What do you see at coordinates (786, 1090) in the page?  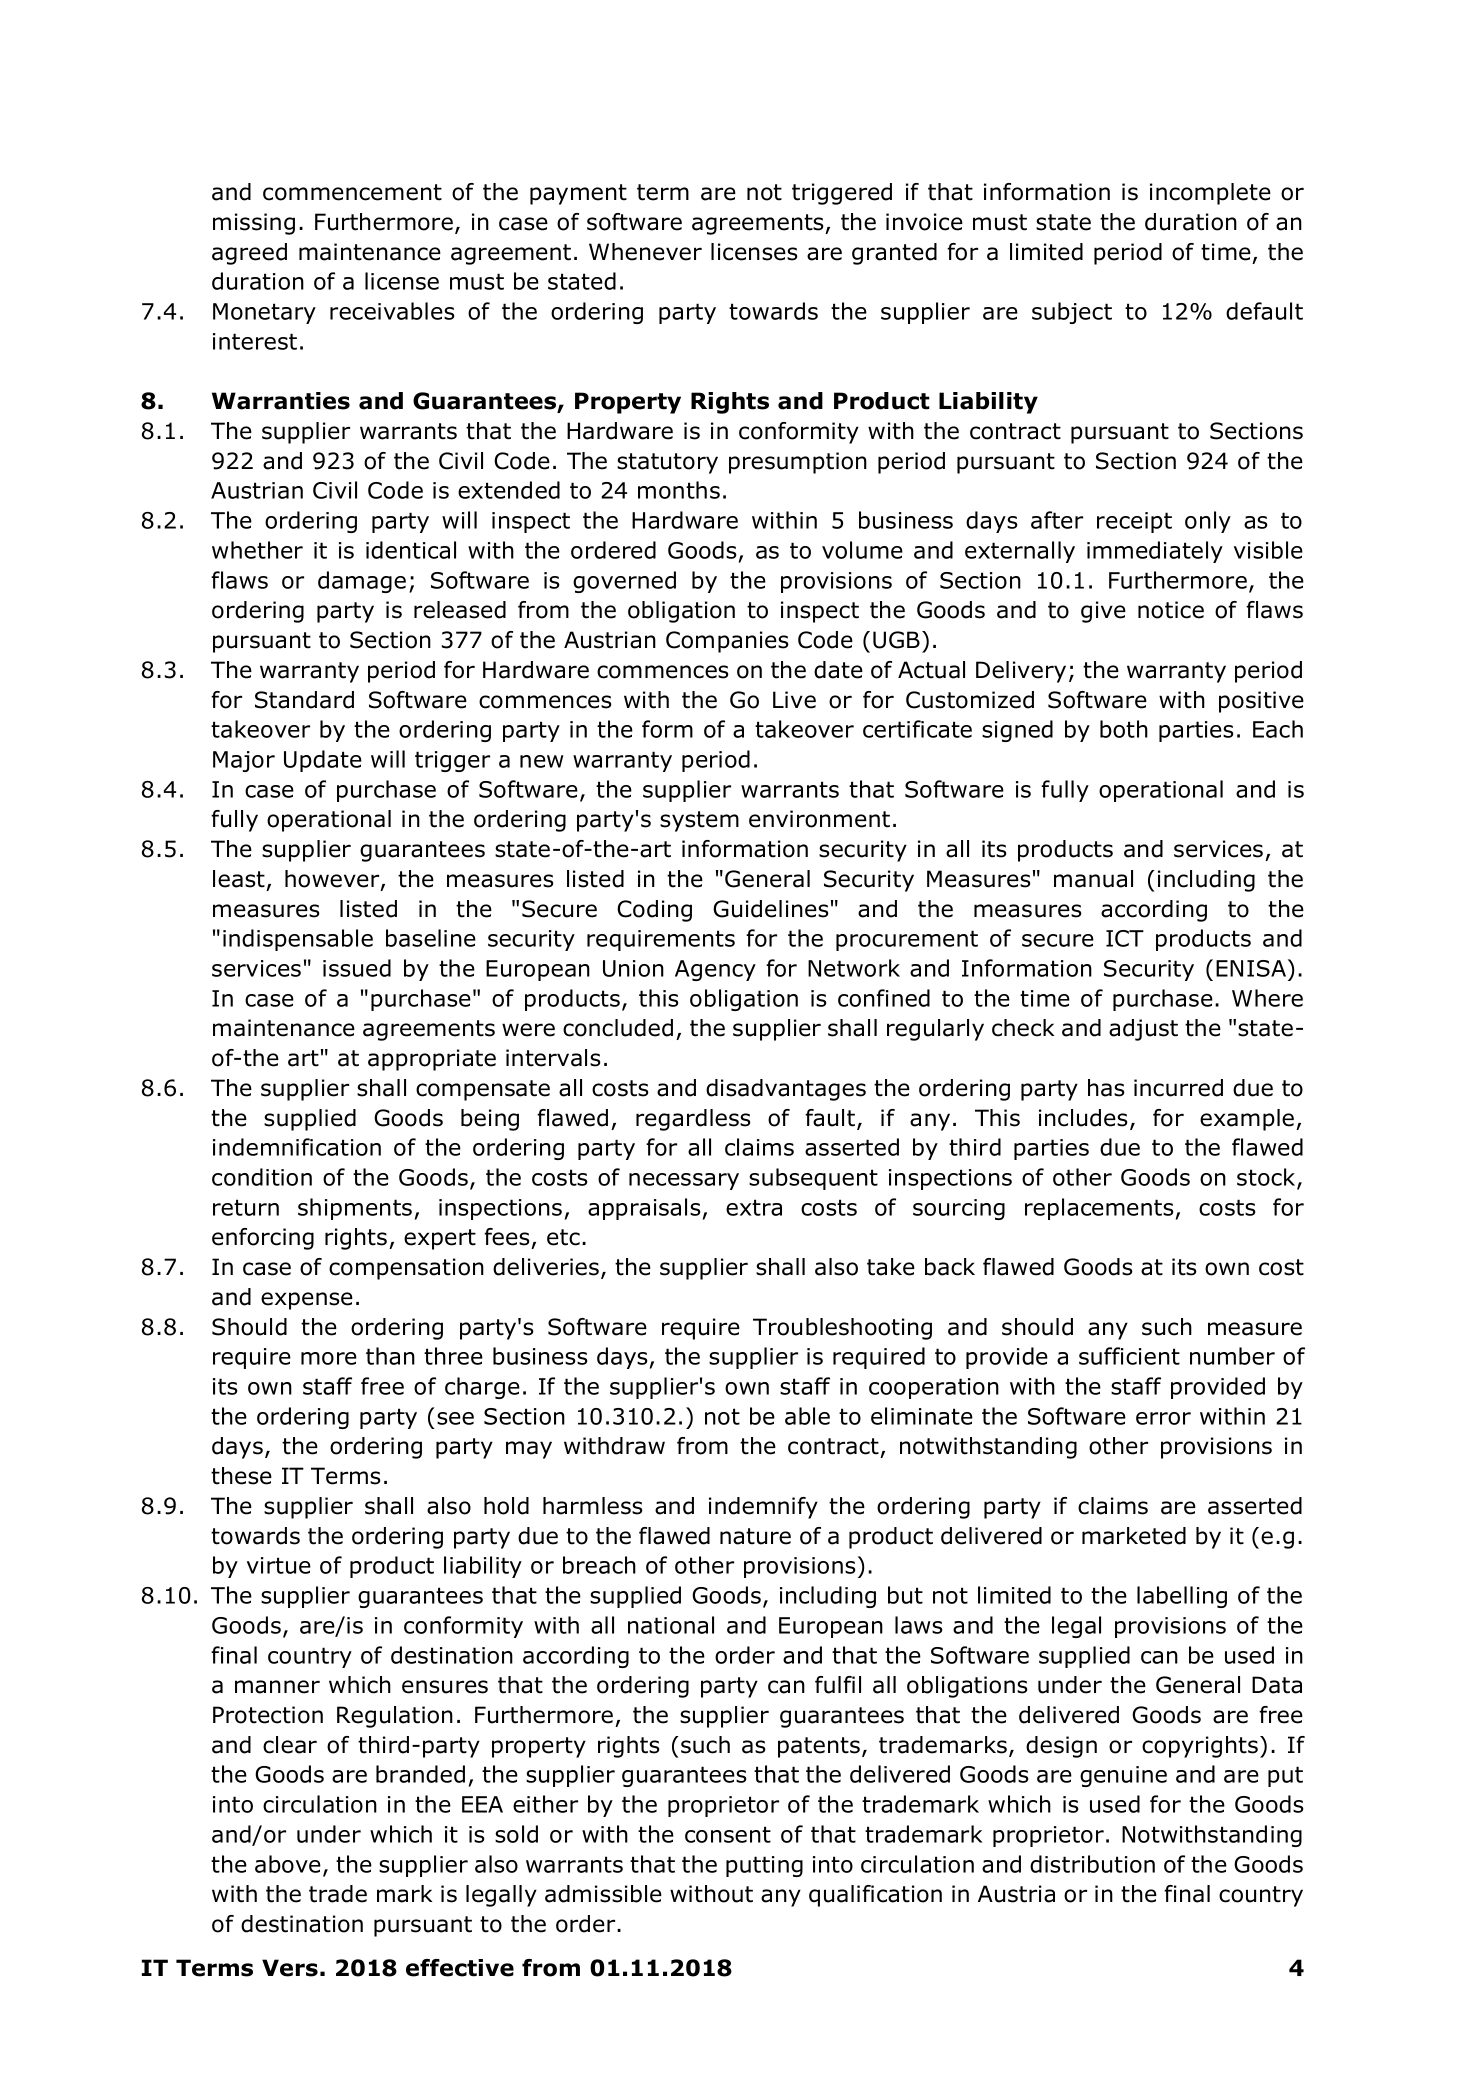 I see `disadvantages` at bounding box center [786, 1090].
